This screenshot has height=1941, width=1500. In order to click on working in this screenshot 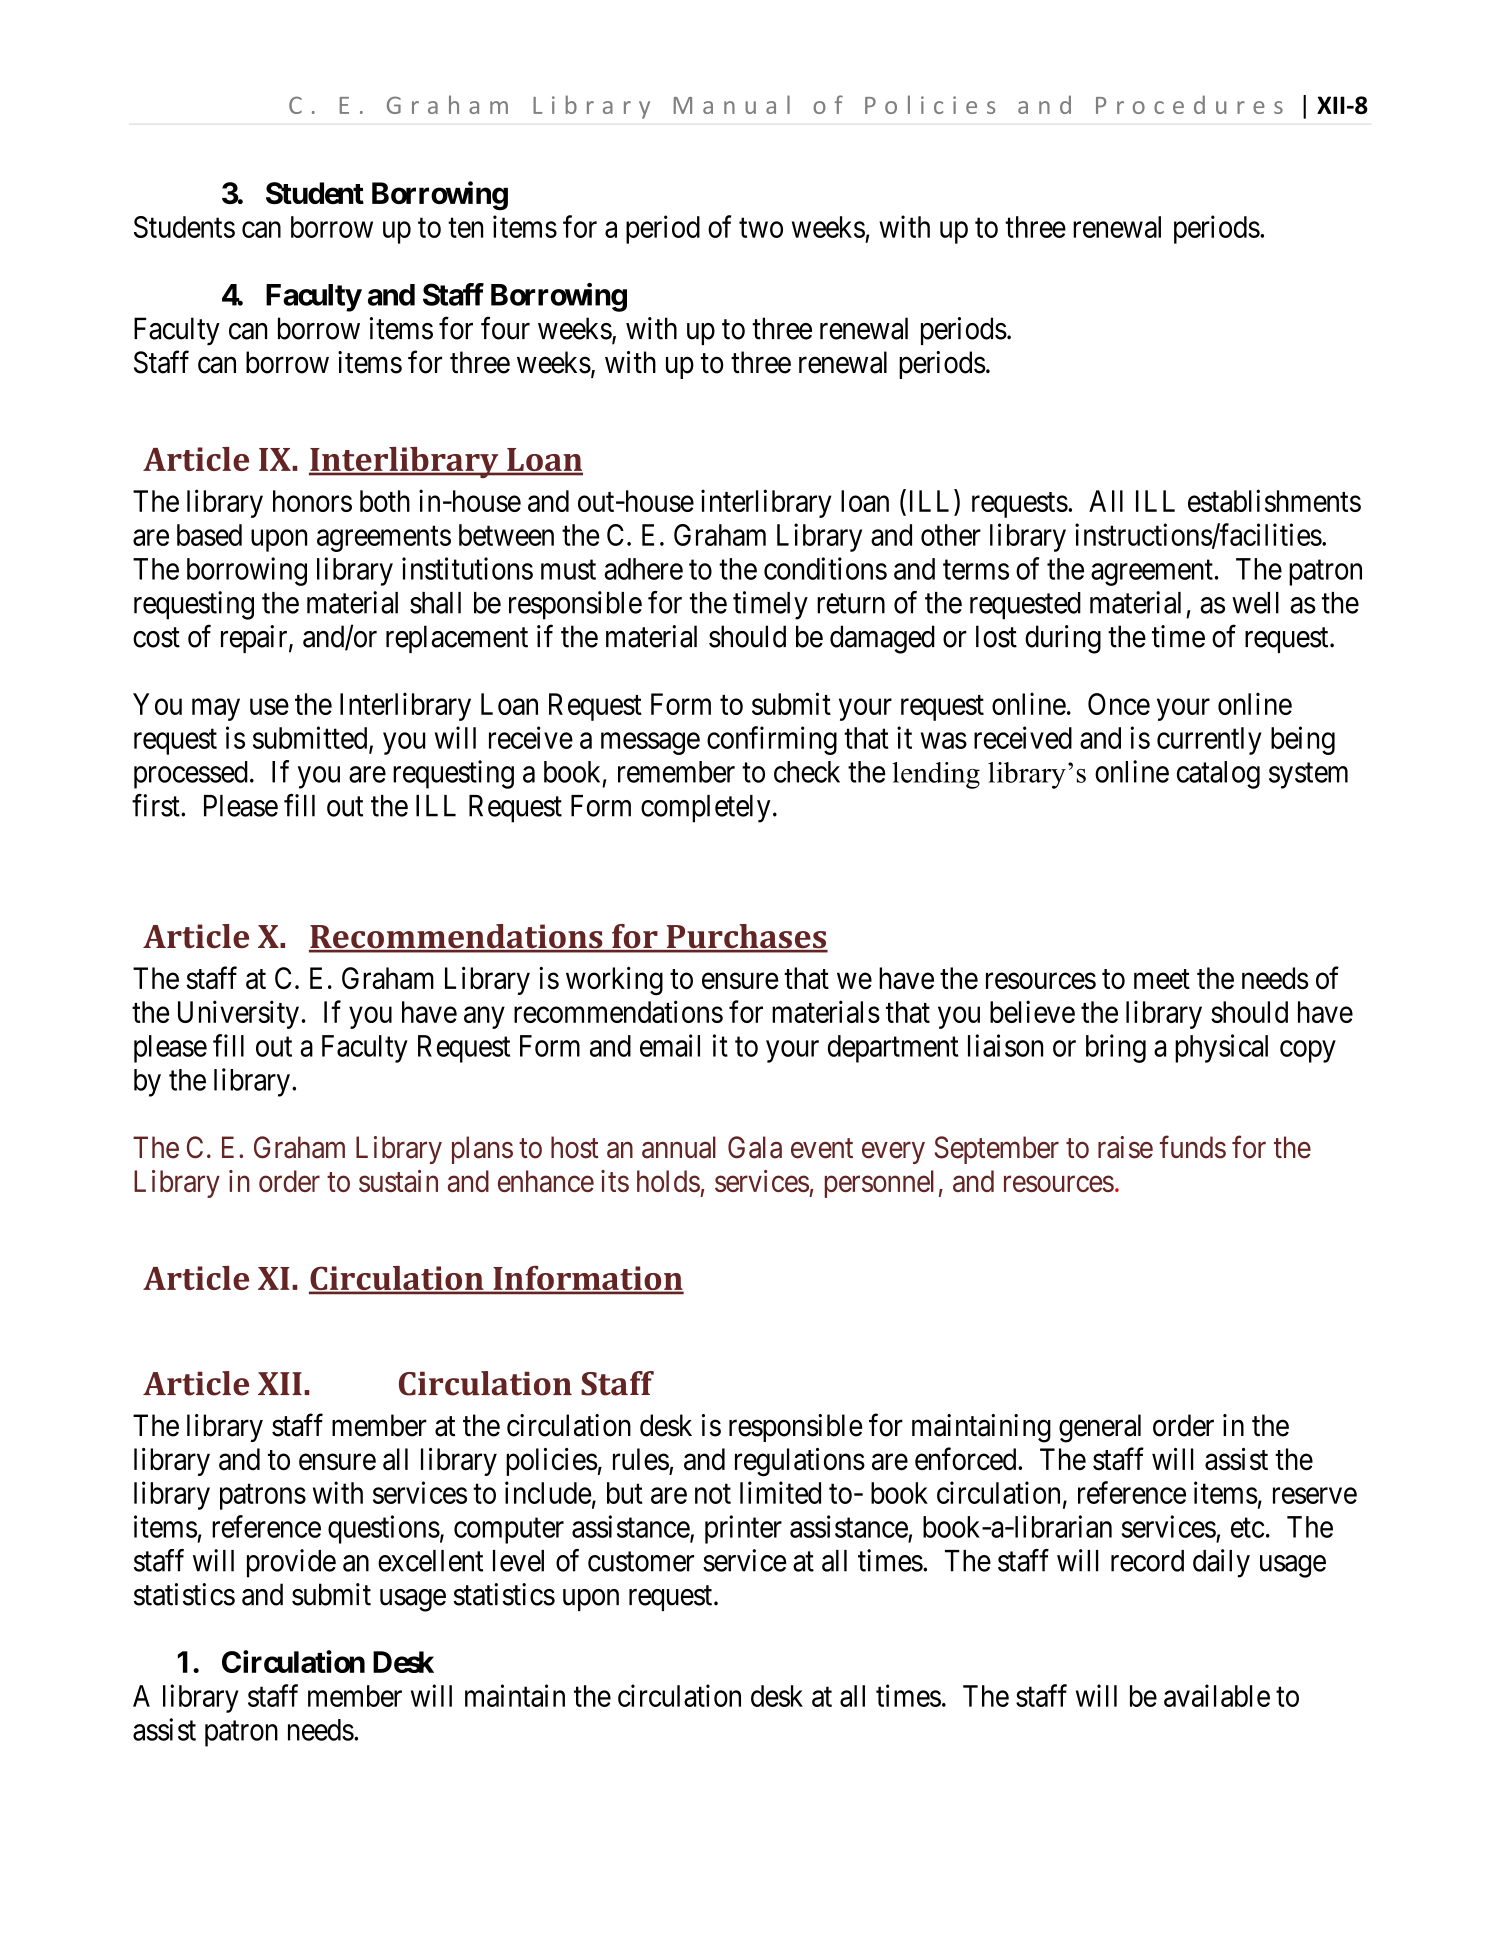, I will do `click(614, 981)`.
